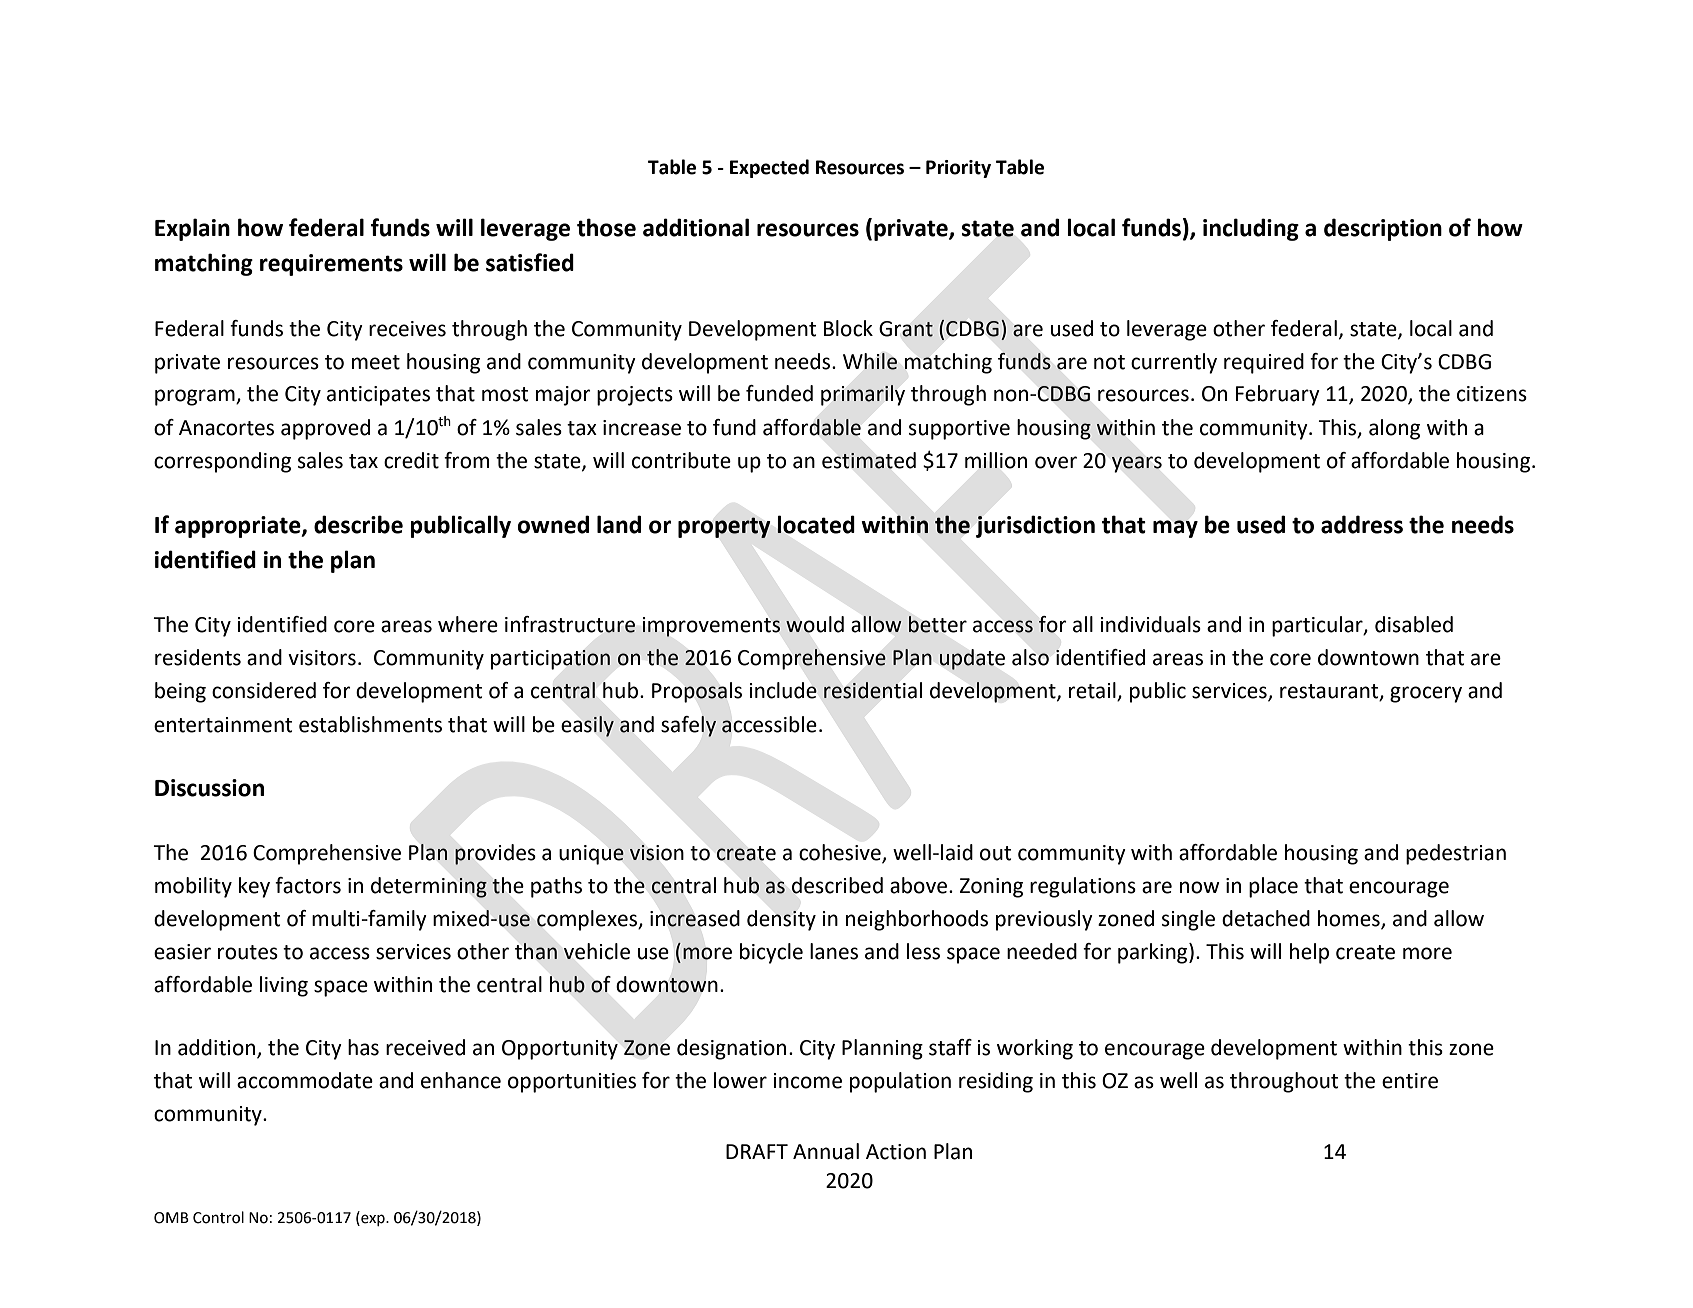  What do you see at coordinates (192, 229) in the screenshot?
I see `Explain` at bounding box center [192, 229].
